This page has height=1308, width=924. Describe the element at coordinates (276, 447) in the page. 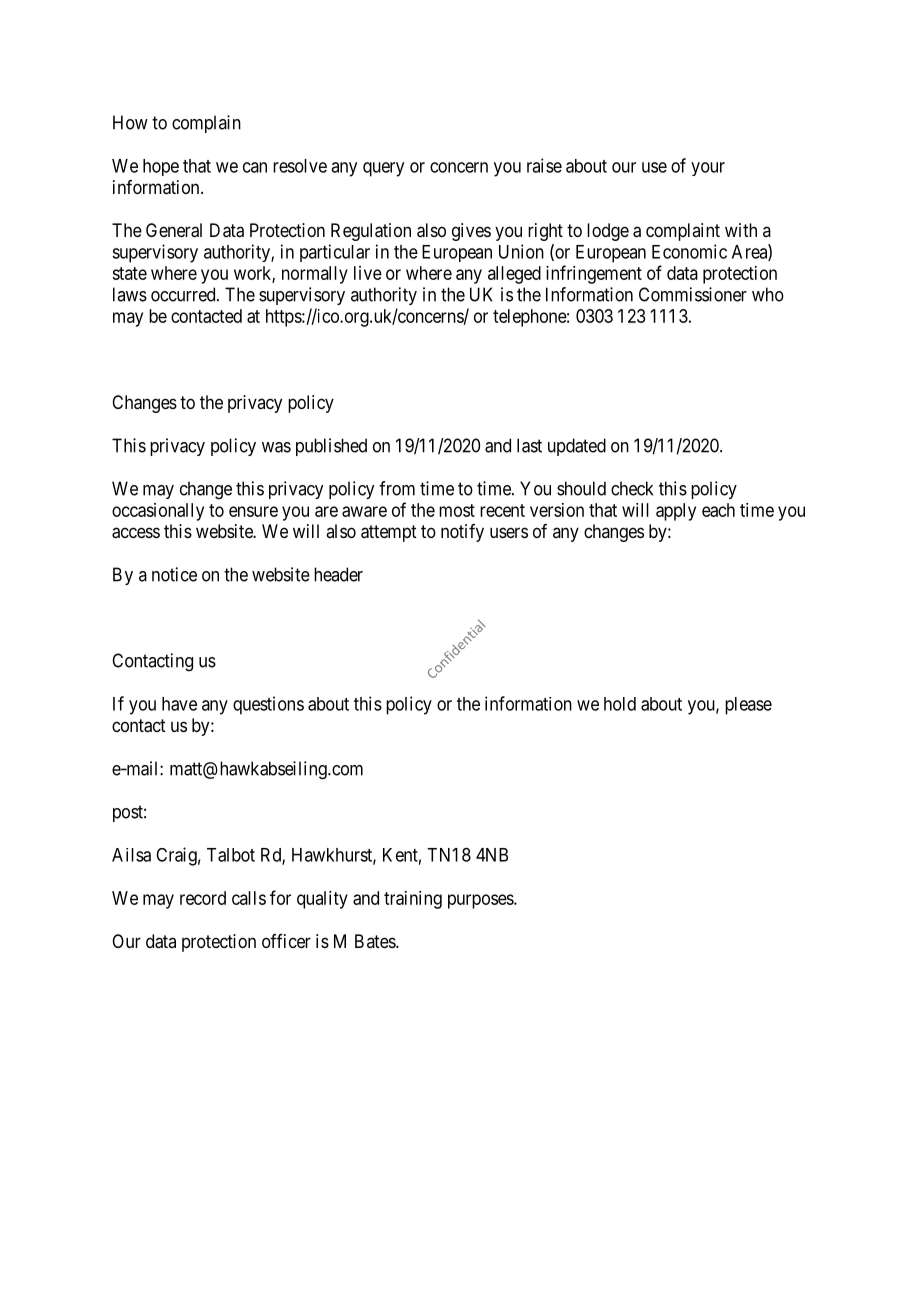

I see `was` at that location.
